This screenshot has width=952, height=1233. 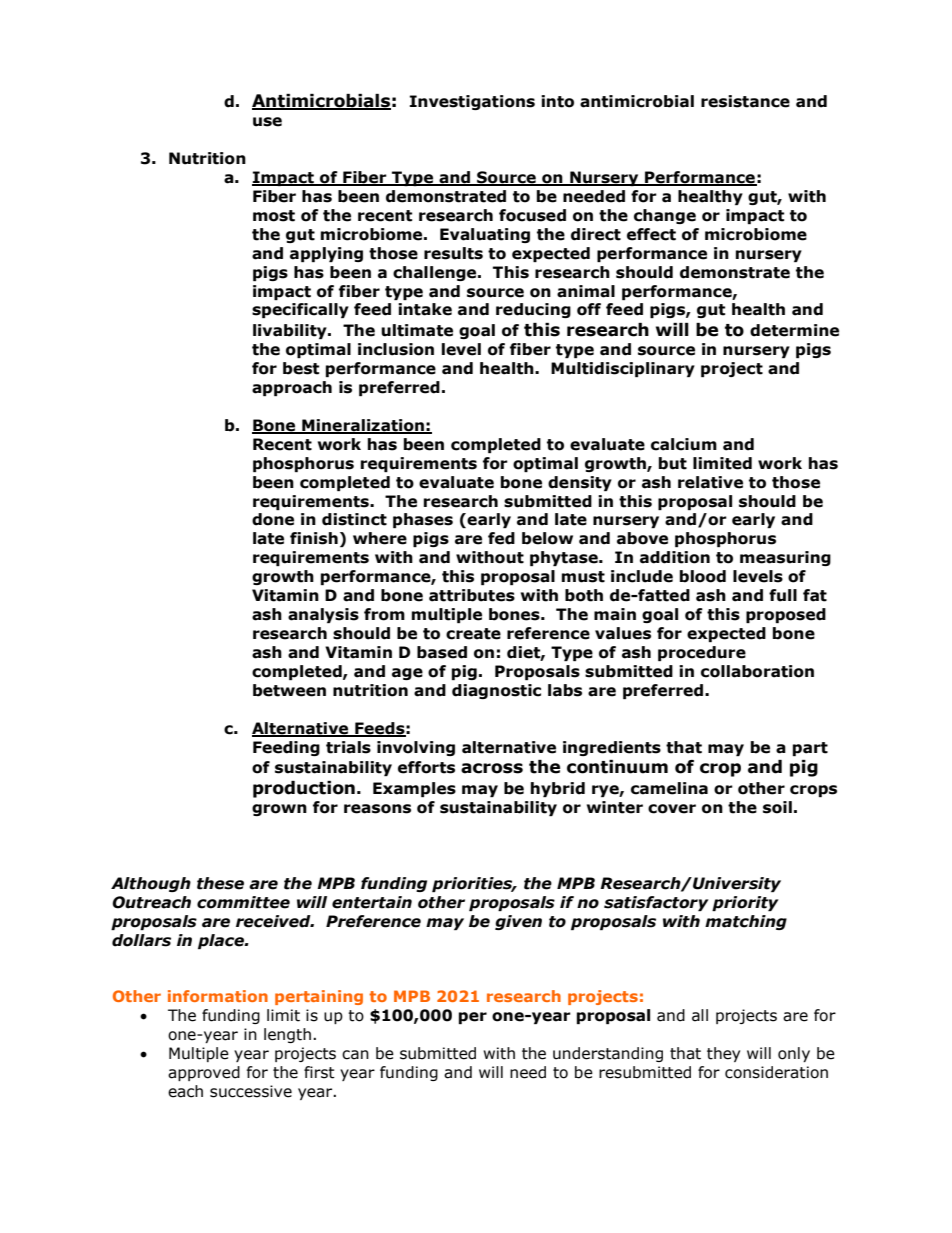 I want to click on Investigations, so click(x=472, y=102).
